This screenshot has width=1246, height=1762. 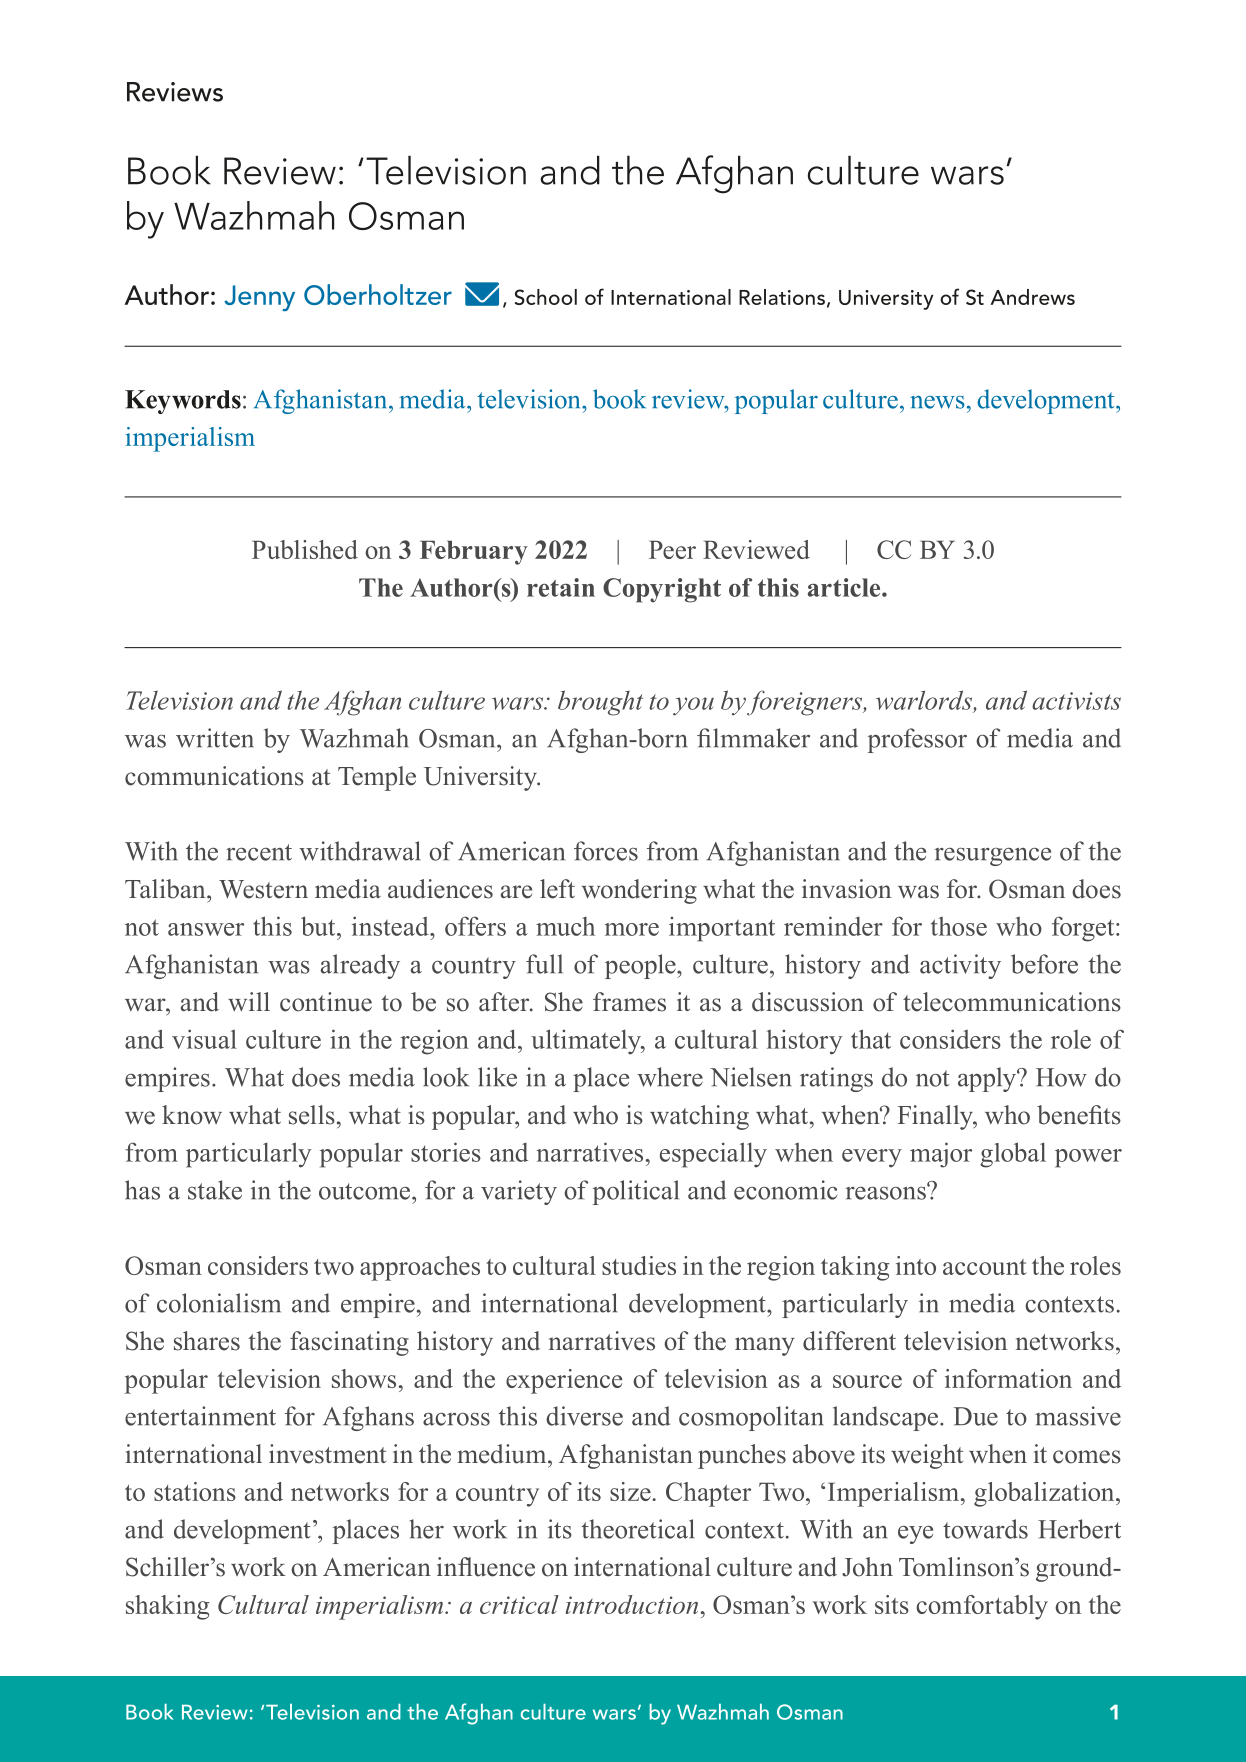 What do you see at coordinates (215, 738) in the screenshot?
I see `written` at bounding box center [215, 738].
